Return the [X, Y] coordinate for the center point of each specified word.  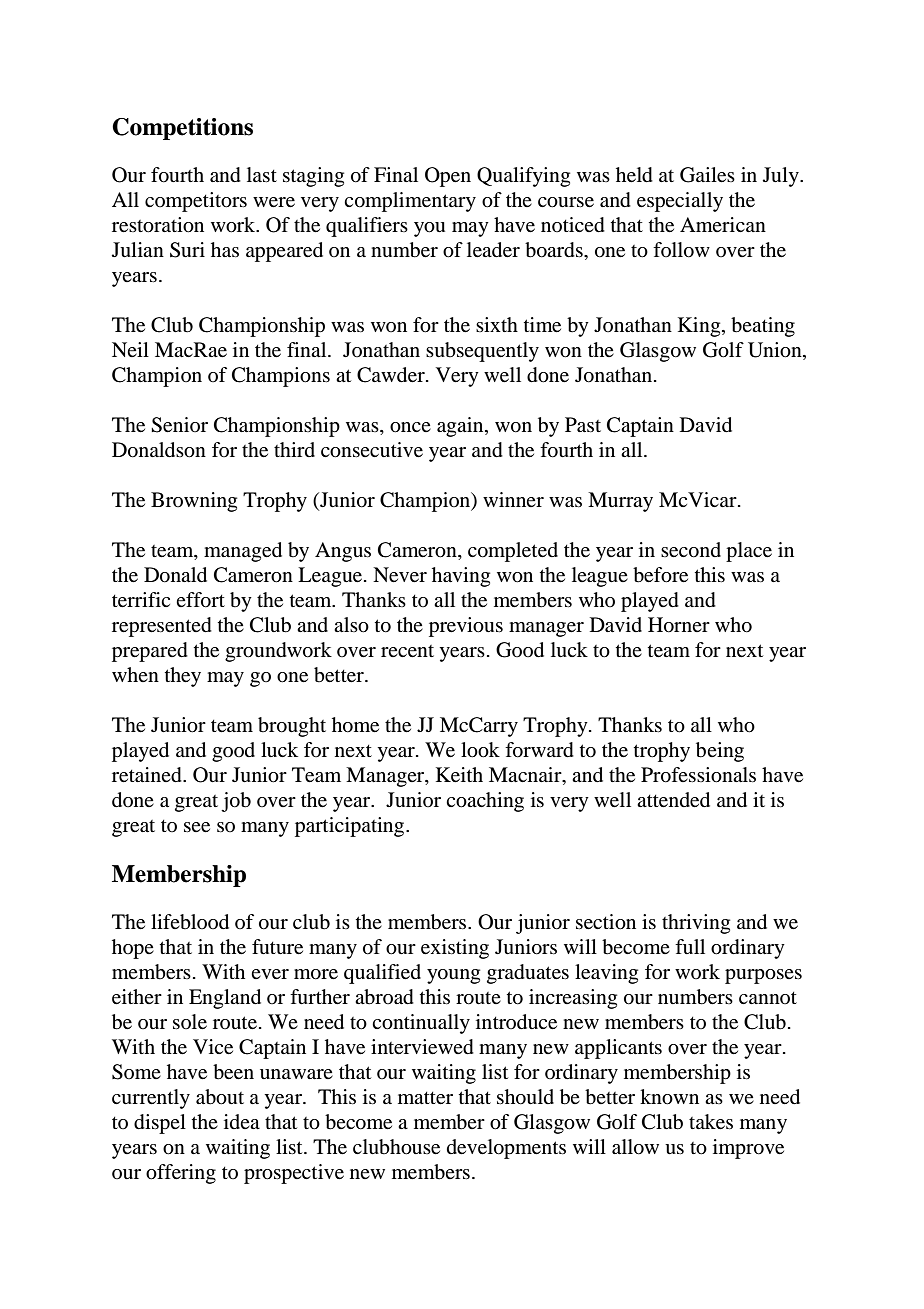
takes [711, 1122]
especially [680, 202]
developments [506, 1149]
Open [448, 177]
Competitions [182, 129]
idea [242, 1121]
